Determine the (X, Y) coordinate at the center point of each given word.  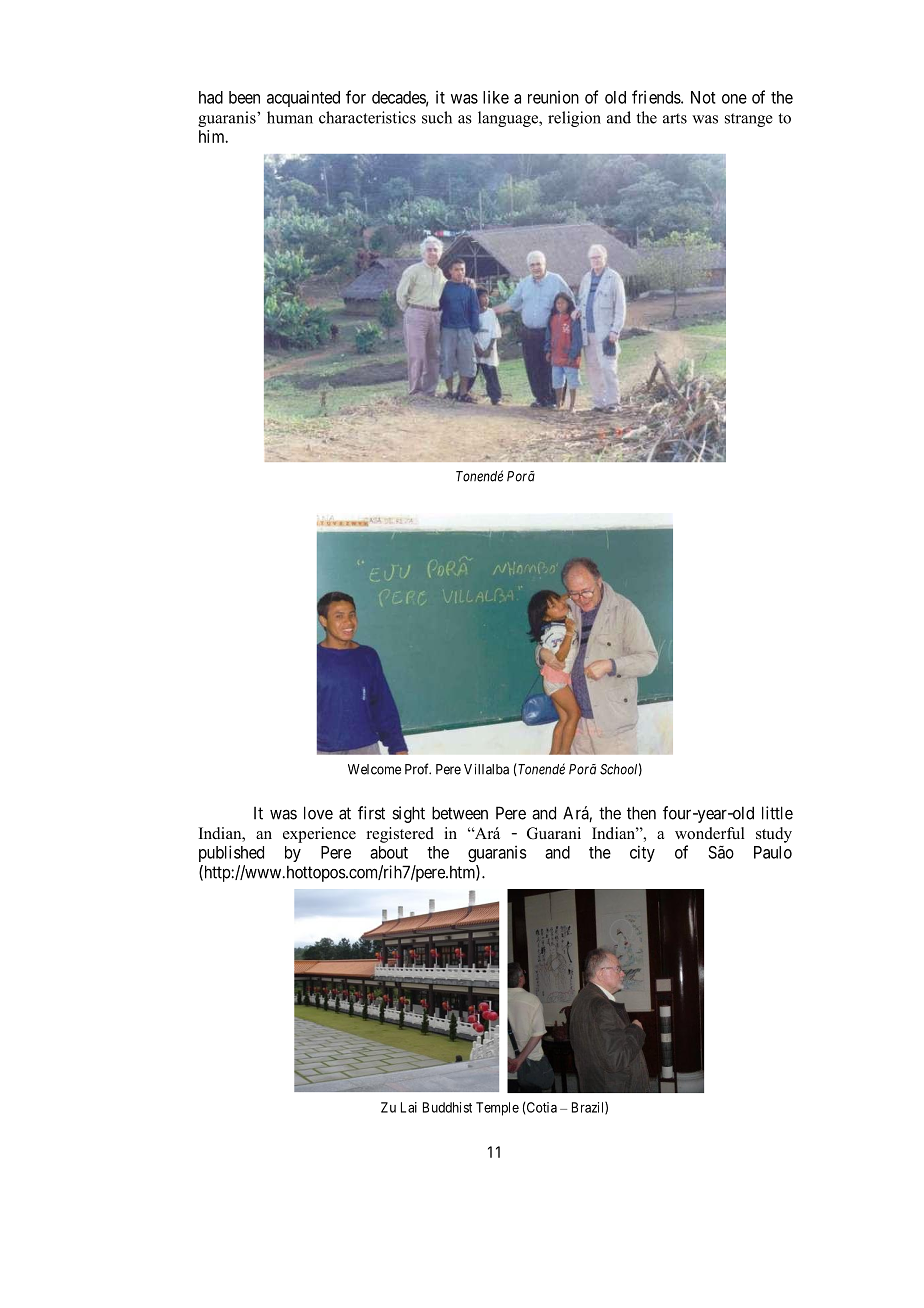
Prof (418, 769)
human (290, 117)
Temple (497, 1109)
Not (703, 97)
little (777, 813)
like (496, 97)
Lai (409, 1107)
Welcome (374, 769)
